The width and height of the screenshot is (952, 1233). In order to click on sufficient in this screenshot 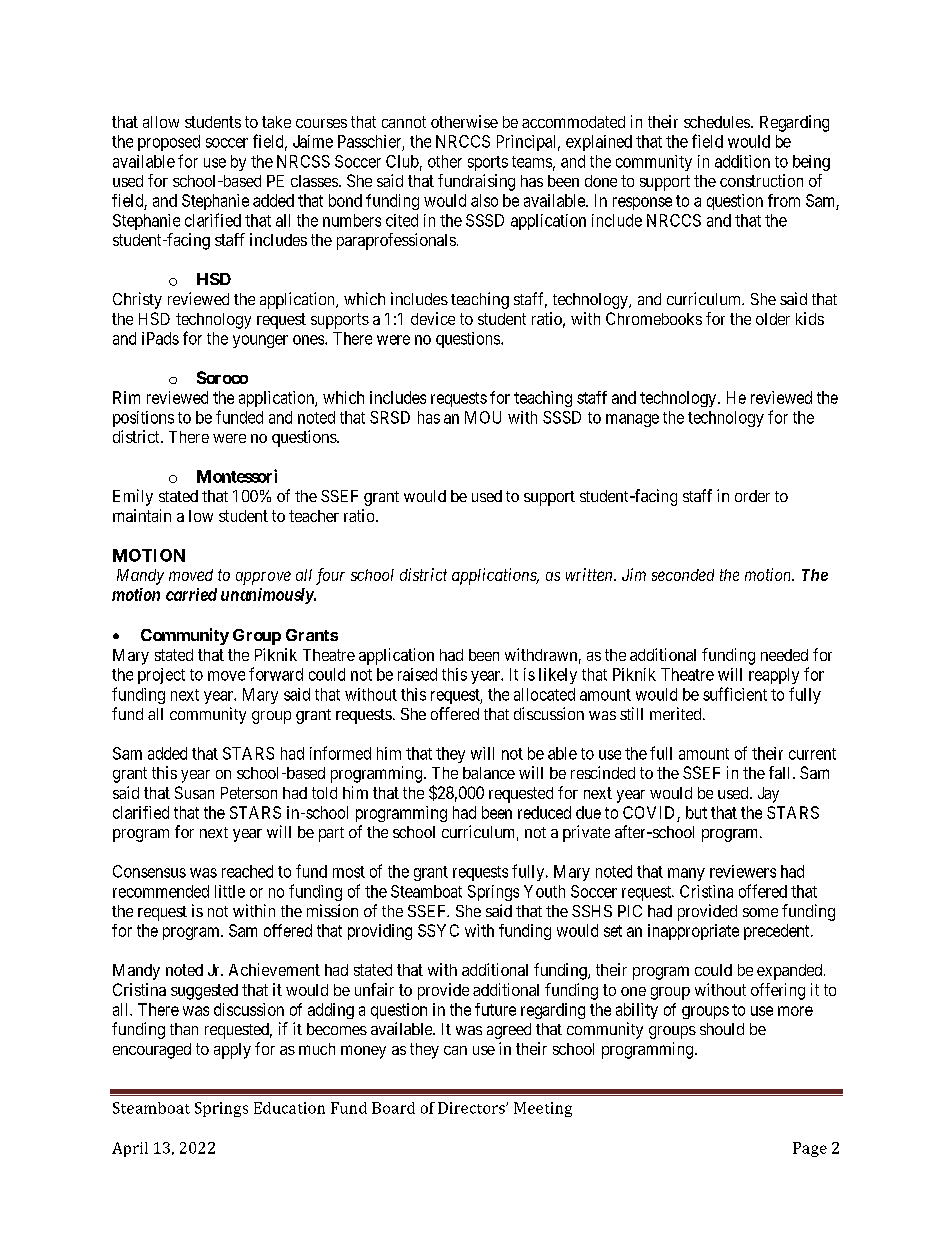, I will do `click(735, 694)`.
